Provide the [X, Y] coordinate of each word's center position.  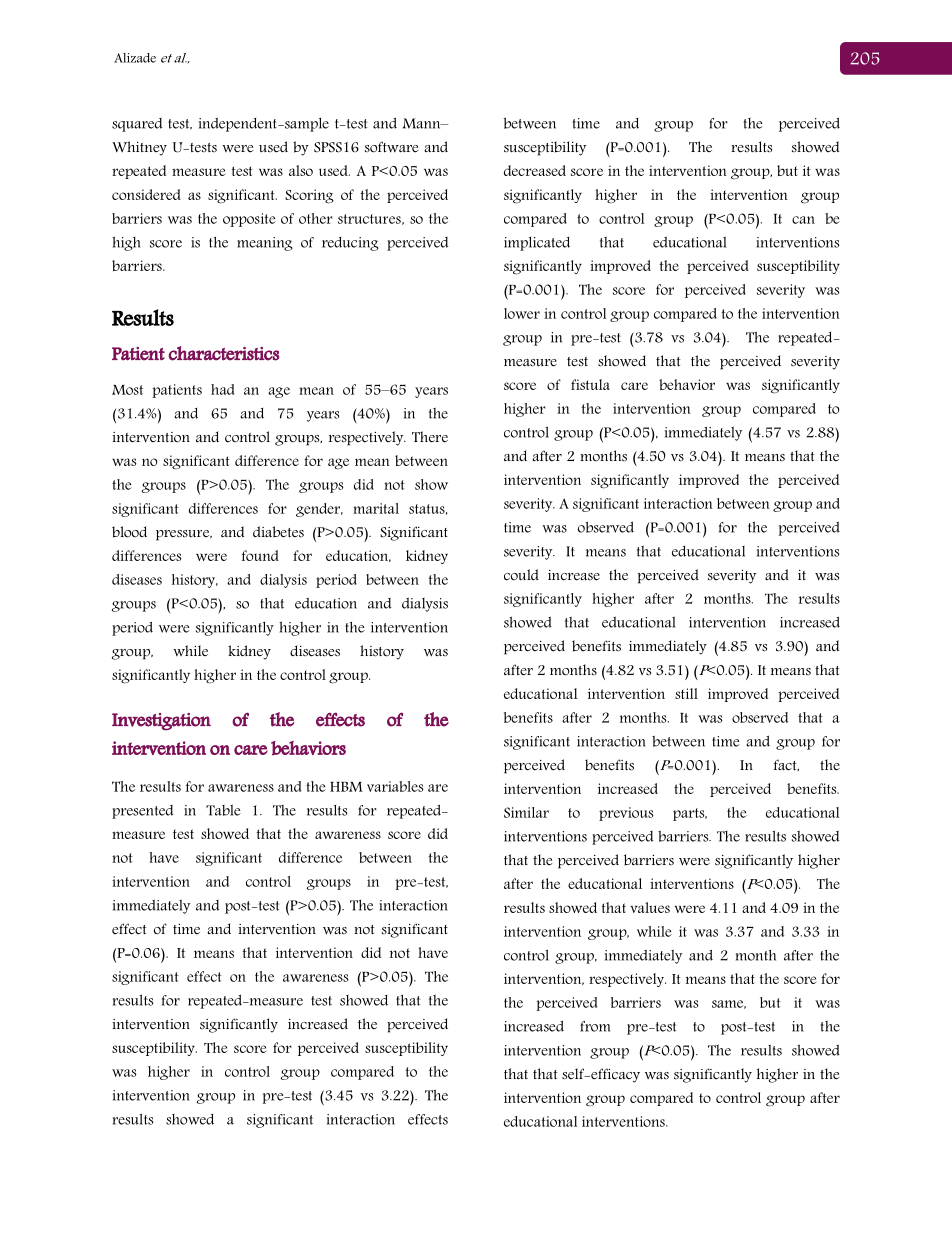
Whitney [139, 148]
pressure [184, 535]
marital [376, 508]
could [521, 575]
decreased [535, 170]
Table [223, 810]
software [391, 147]
